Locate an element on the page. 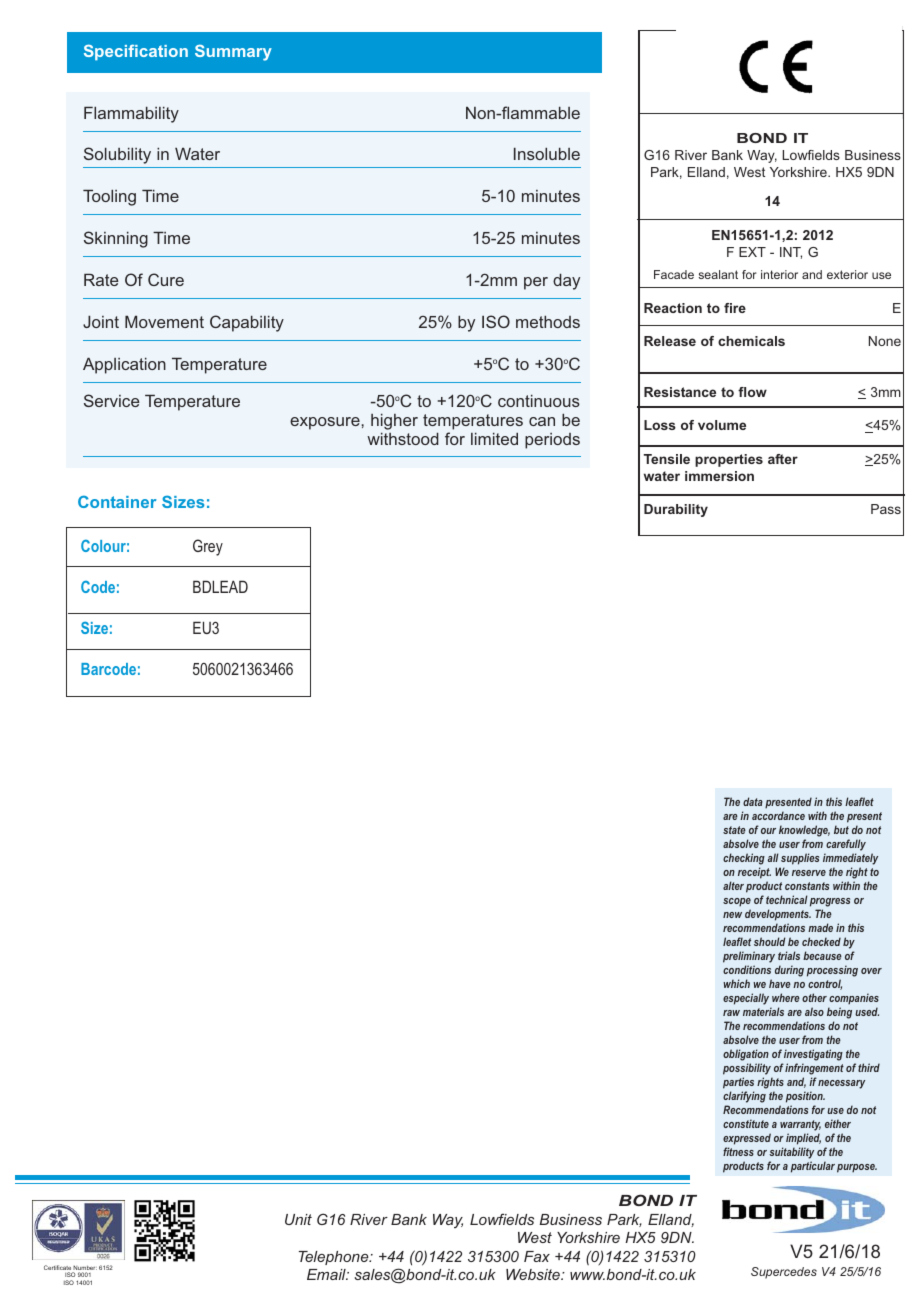  Insoluble is located at coordinates (547, 153).
